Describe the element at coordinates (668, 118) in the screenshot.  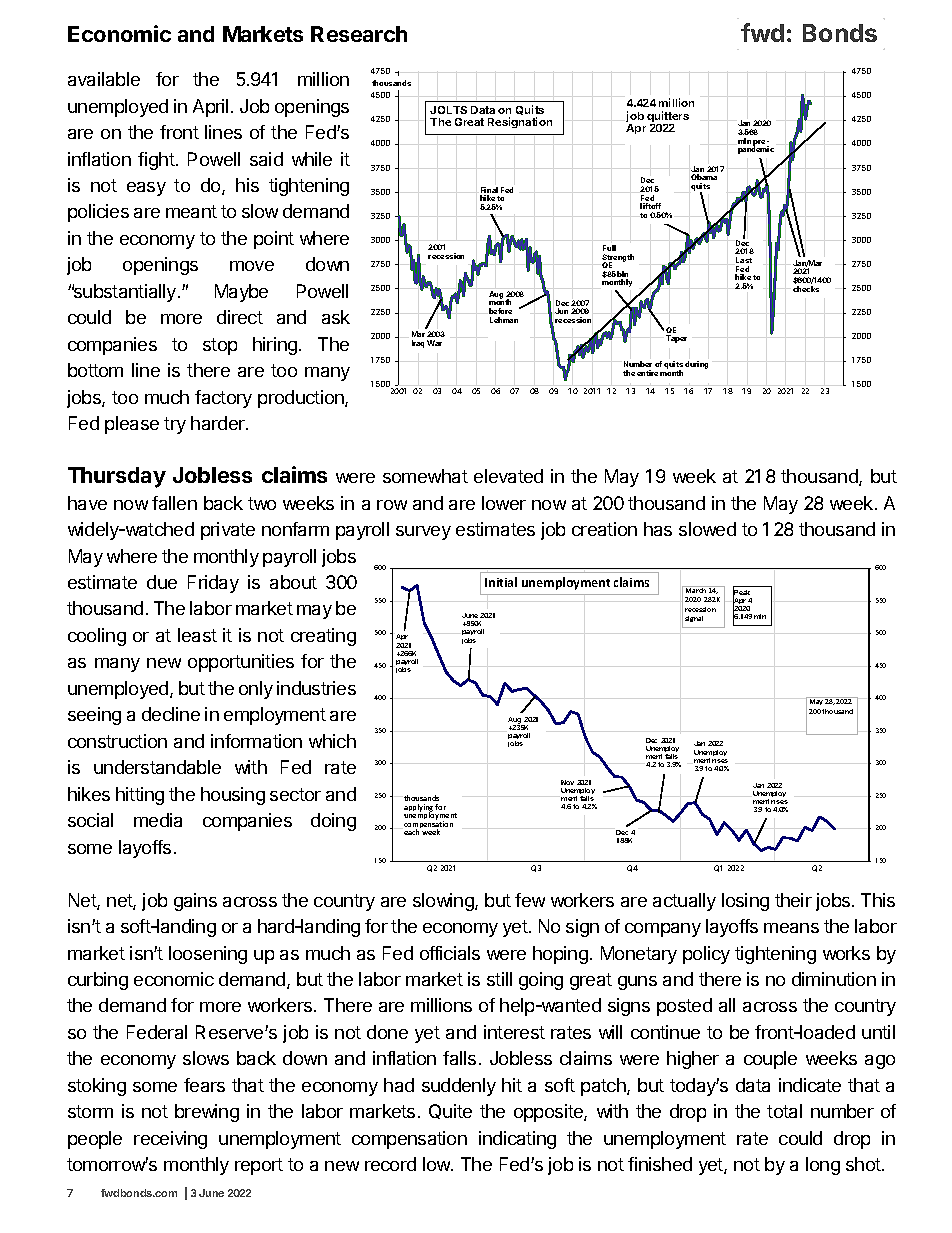
I see `quitters` at that location.
